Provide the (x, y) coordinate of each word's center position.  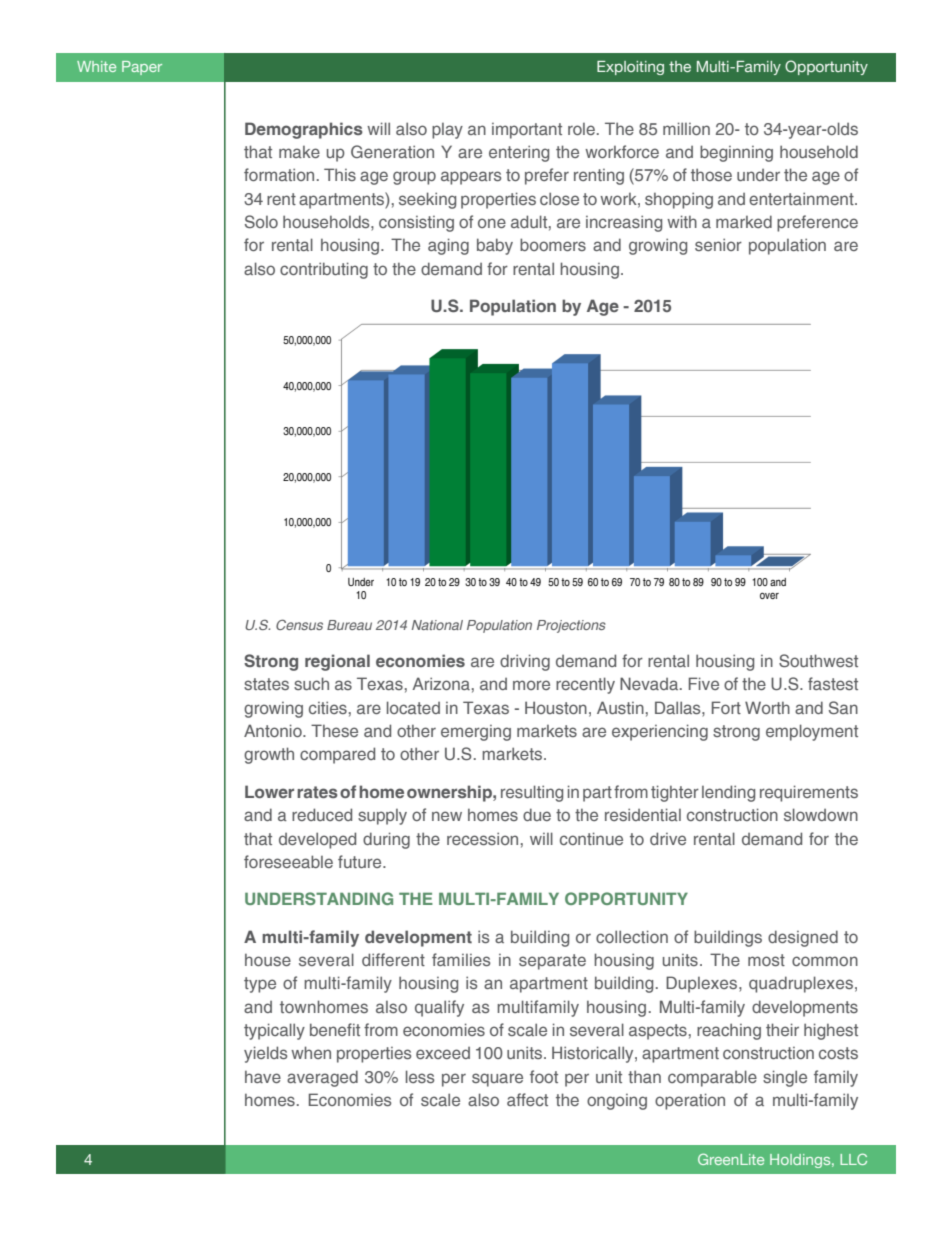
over (769, 596)
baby (495, 246)
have (263, 1077)
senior (718, 244)
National (437, 625)
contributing (324, 270)
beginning (736, 153)
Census (299, 624)
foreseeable (288, 861)
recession (482, 838)
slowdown (821, 814)
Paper (142, 68)
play (447, 131)
